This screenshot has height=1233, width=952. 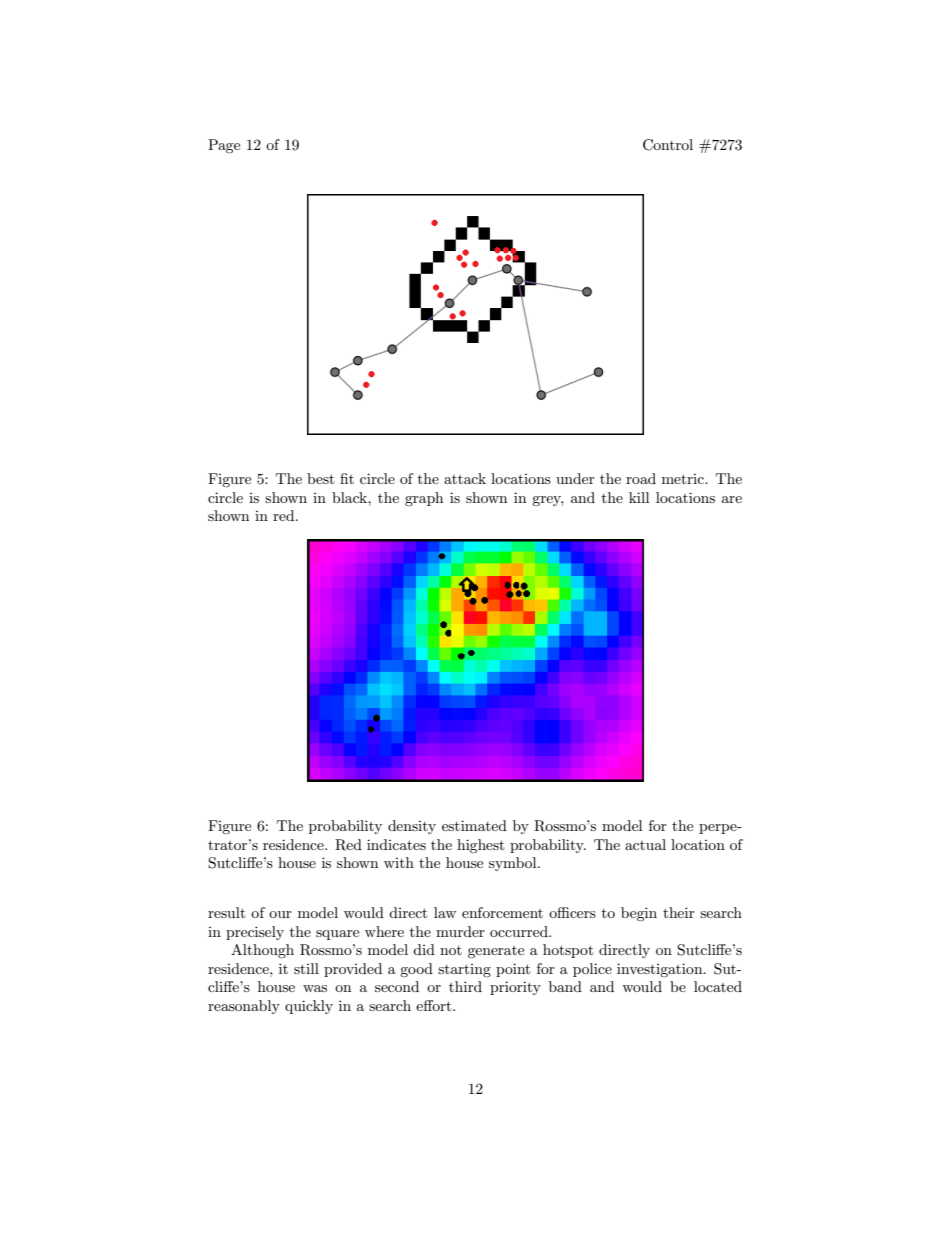 I want to click on kill, so click(x=639, y=497).
